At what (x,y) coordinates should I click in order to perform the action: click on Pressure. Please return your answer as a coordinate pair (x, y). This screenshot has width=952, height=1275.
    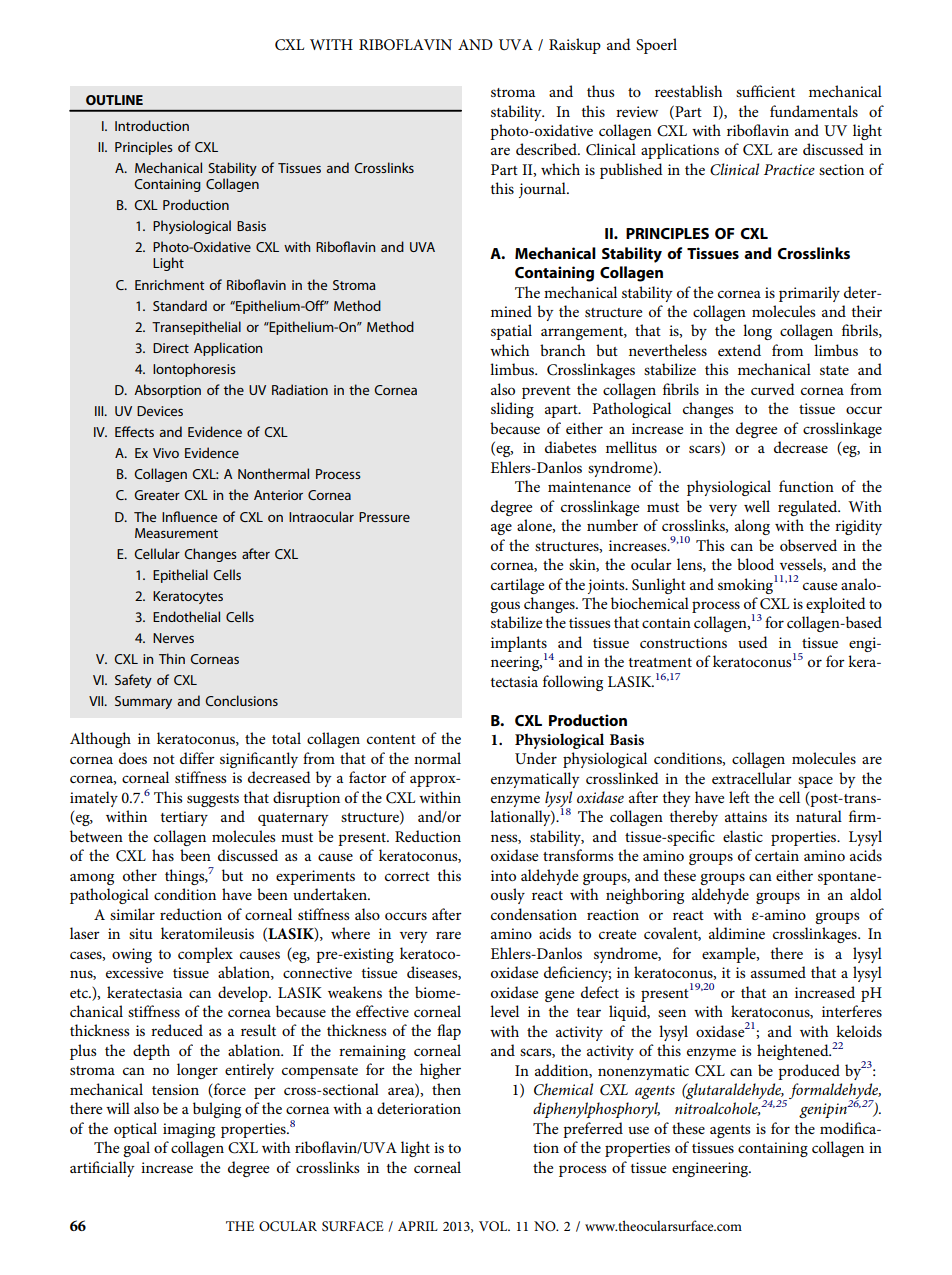
    Looking at the image, I should click on (384, 517).
